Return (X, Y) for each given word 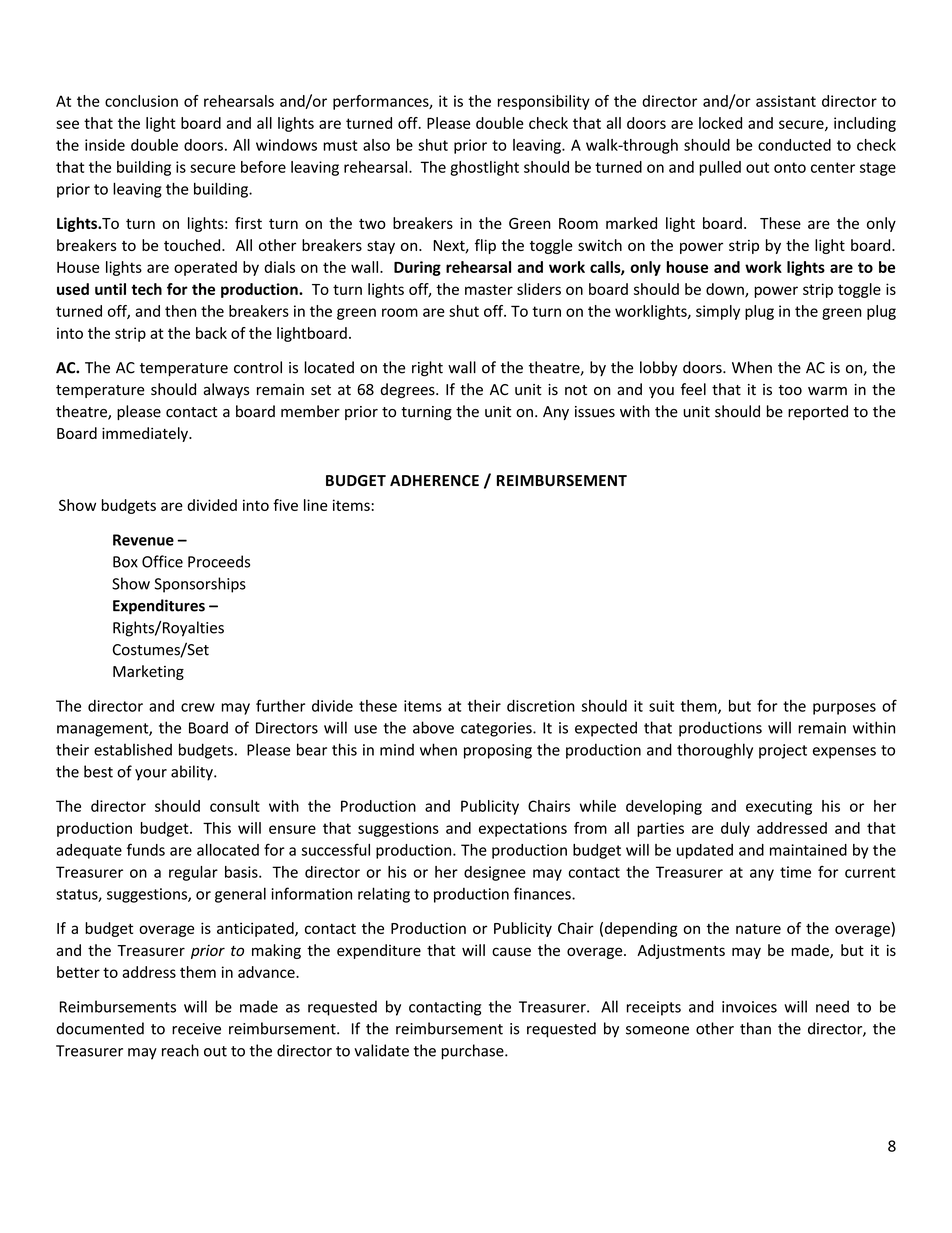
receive (196, 1029)
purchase (473, 1052)
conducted (794, 145)
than (755, 1028)
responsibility (544, 102)
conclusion (141, 101)
